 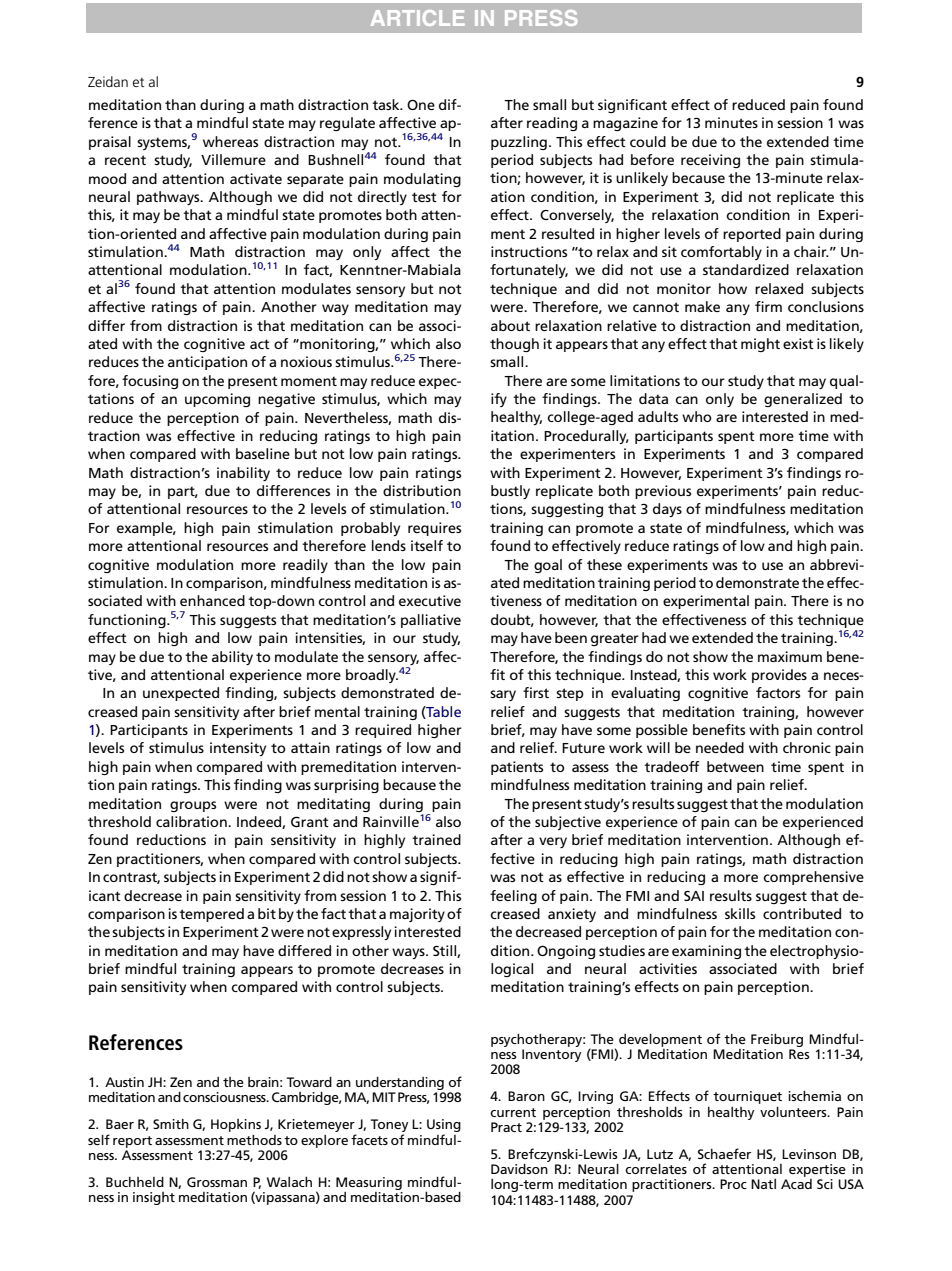 What do you see at coordinates (193, 806) in the screenshot?
I see `groups` at bounding box center [193, 806].
